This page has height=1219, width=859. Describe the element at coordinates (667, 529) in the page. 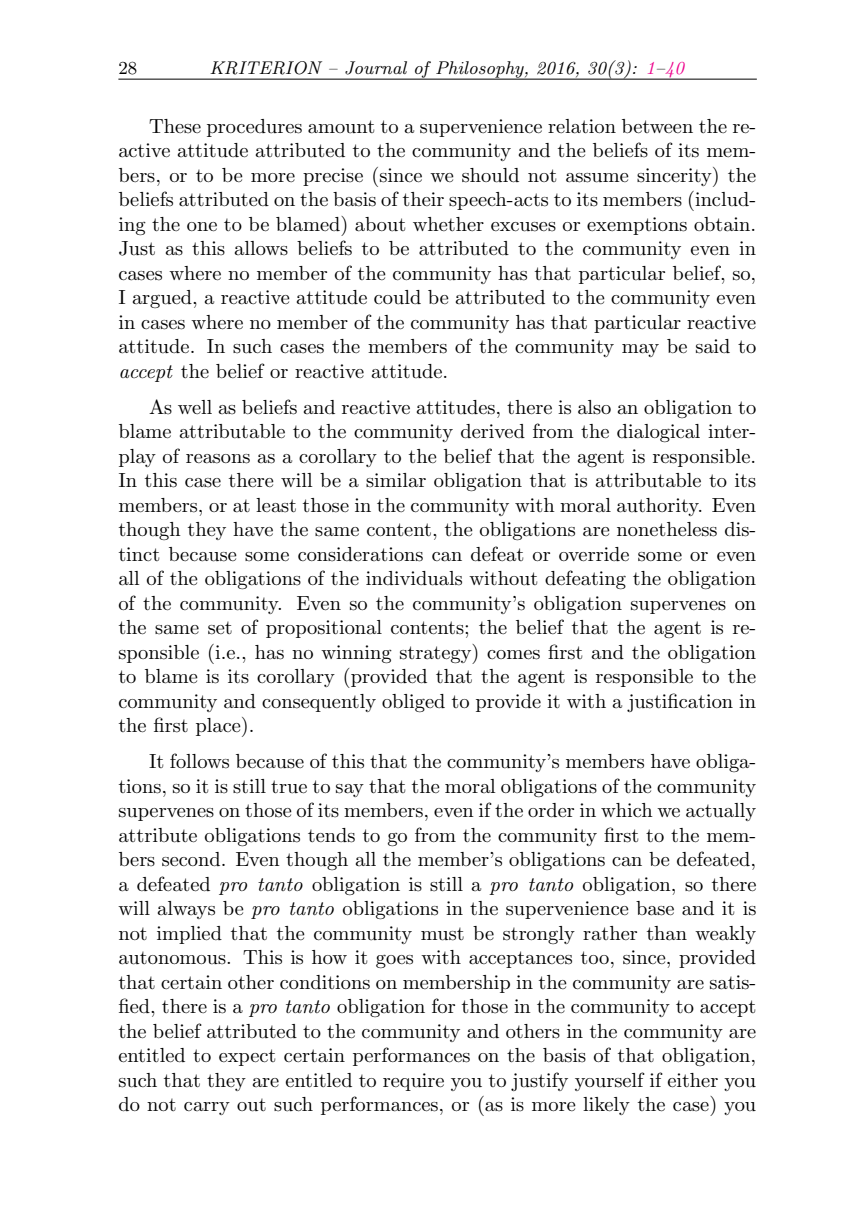

I see `nonetheless` at that location.
